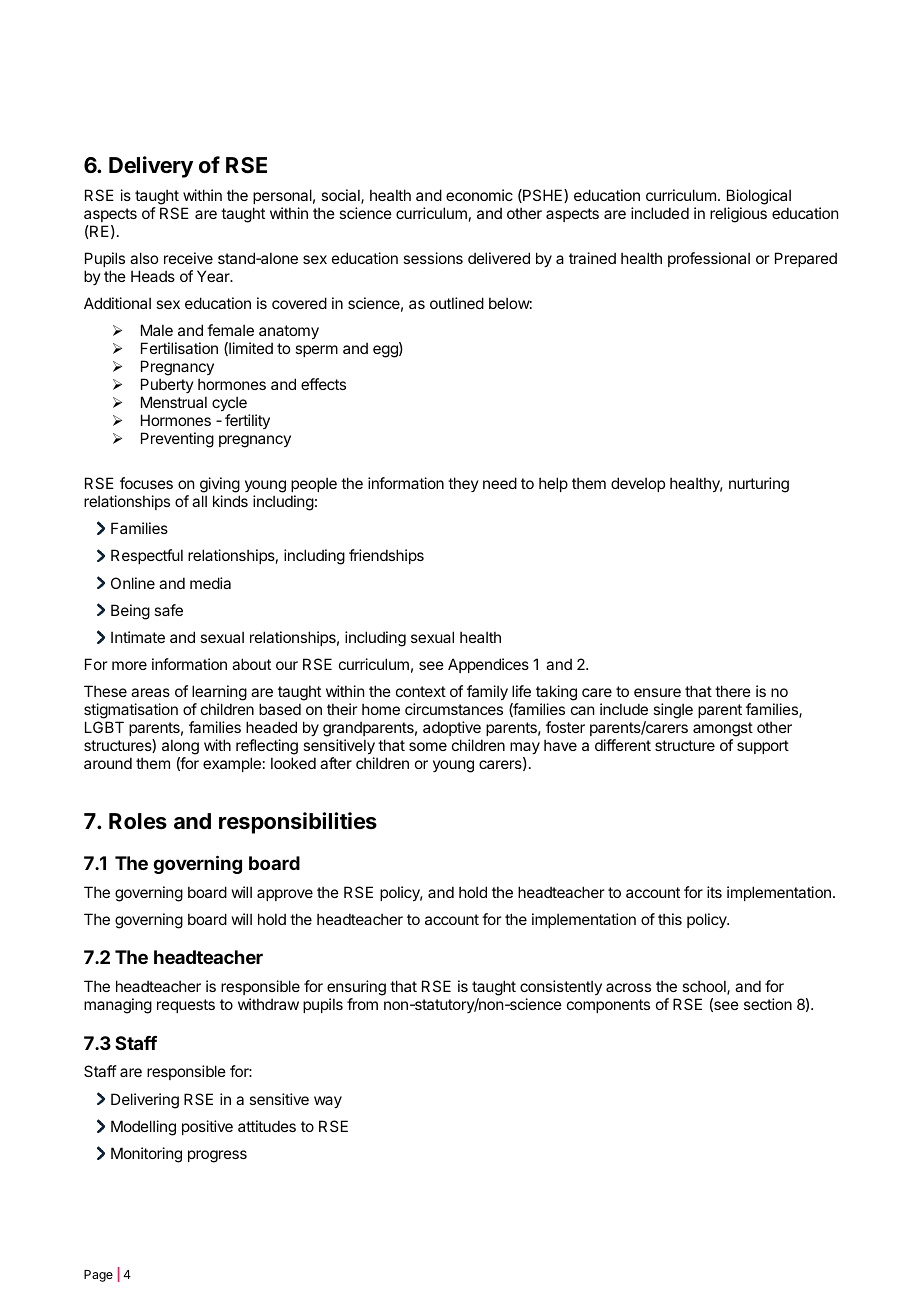 This screenshot has width=924, height=1309. Describe the element at coordinates (328, 1102) in the screenshot. I see `way` at that location.
